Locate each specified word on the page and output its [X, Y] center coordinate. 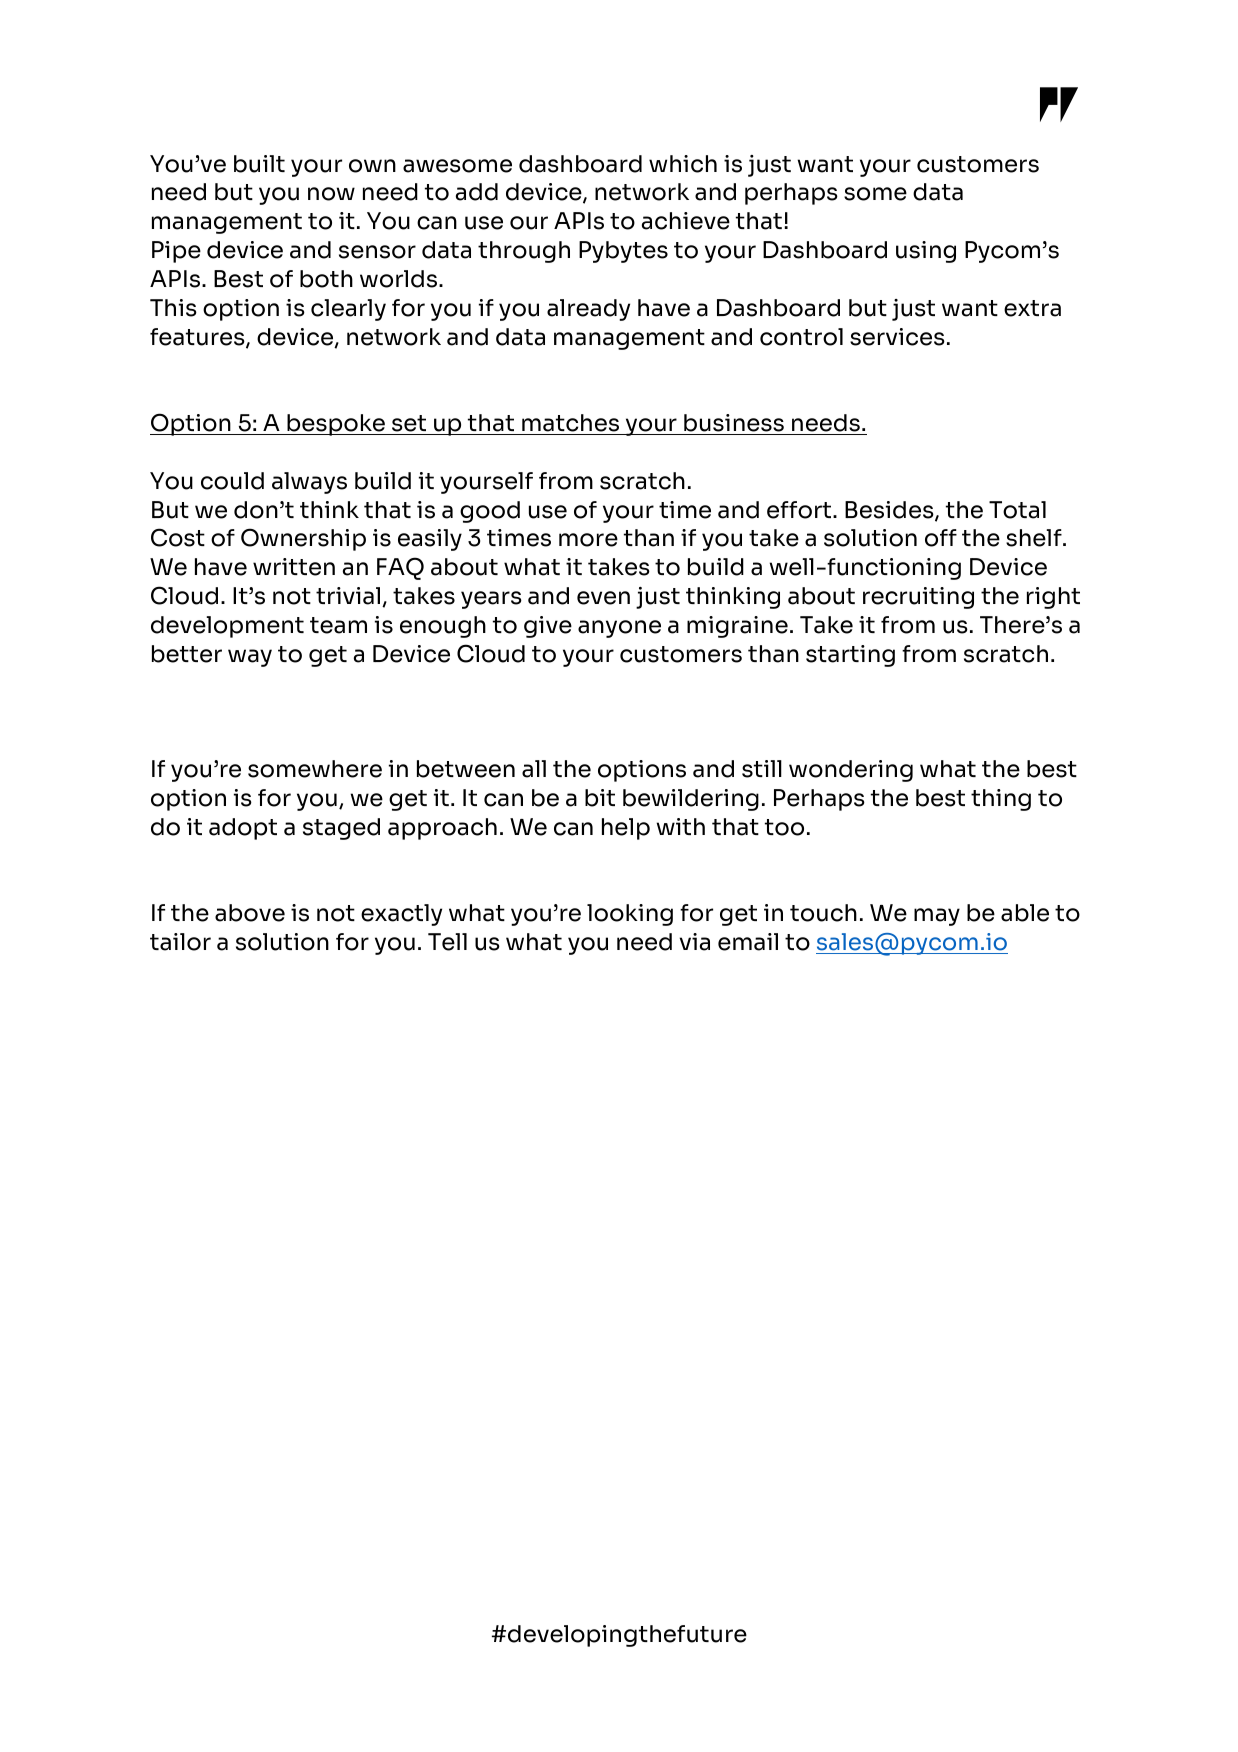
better [187, 654]
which [683, 164]
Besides [890, 511]
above [250, 913]
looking [630, 915]
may [937, 917]
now [331, 194]
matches [570, 423]
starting [850, 656]
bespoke [336, 425]
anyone [619, 629]
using [926, 252]
